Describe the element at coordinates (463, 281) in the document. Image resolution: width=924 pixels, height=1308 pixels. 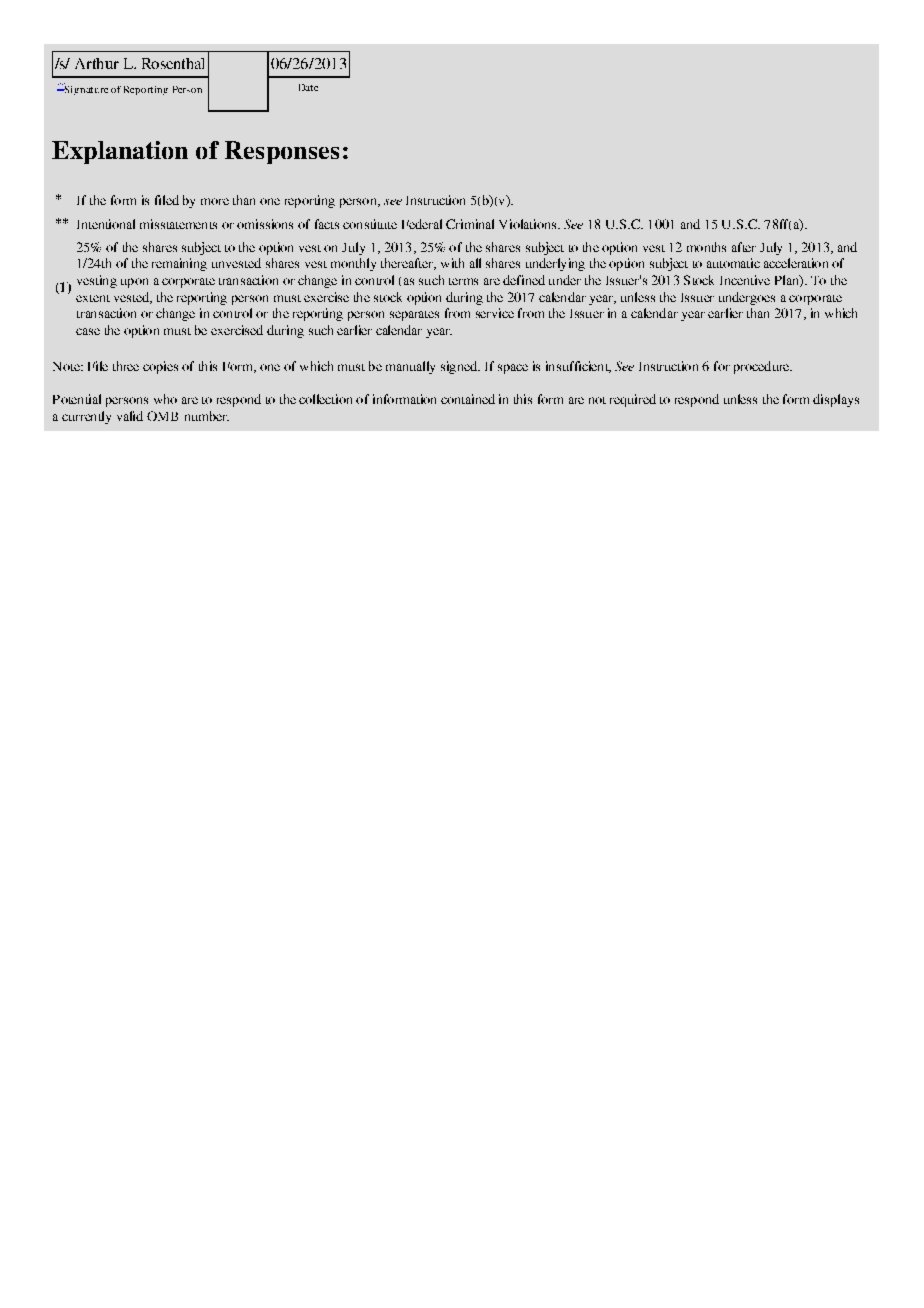
I see `terms` at that location.
